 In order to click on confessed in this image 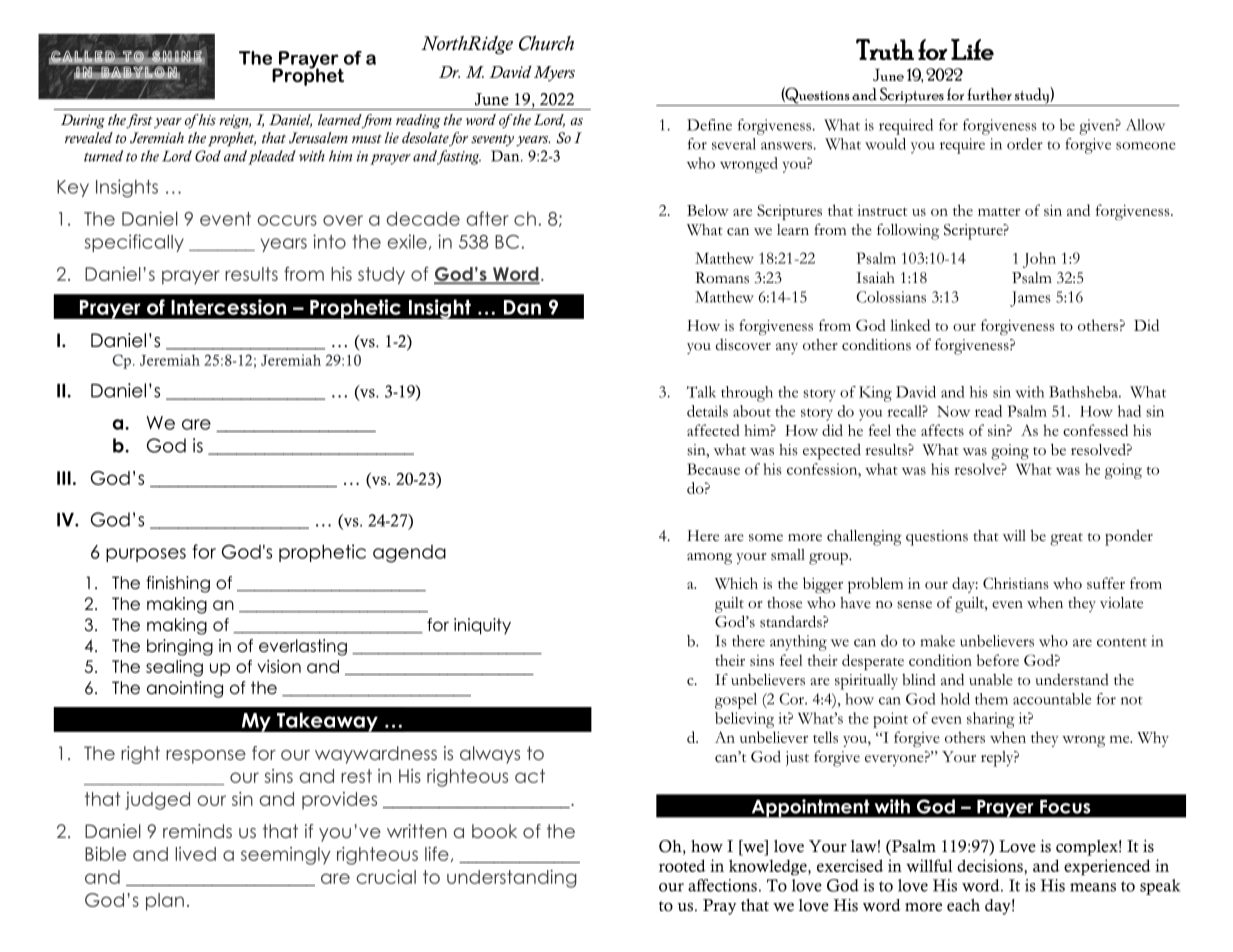, I will do `click(1095, 430)`.
